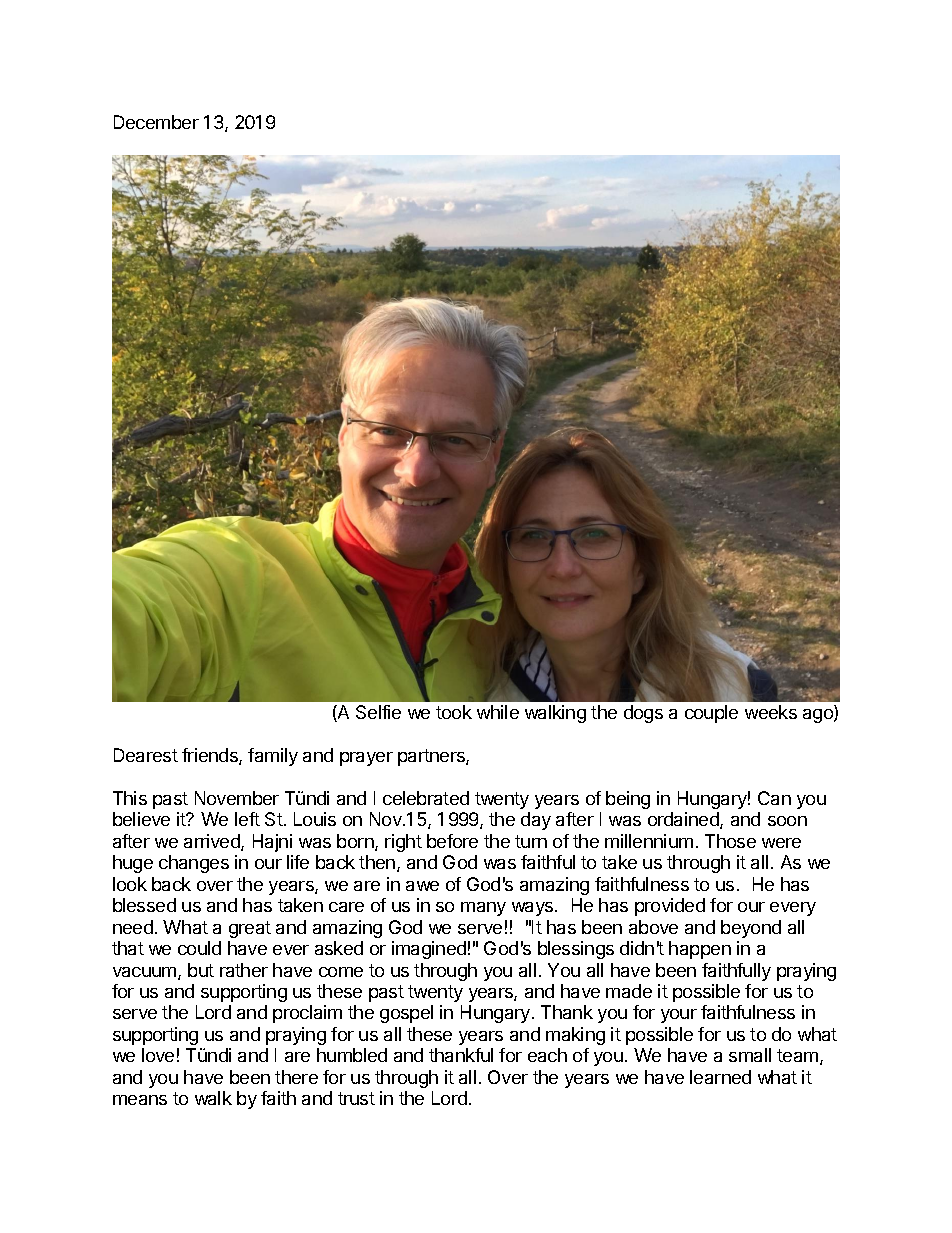  What do you see at coordinates (771, 712) in the document?
I see `weeks` at bounding box center [771, 712].
